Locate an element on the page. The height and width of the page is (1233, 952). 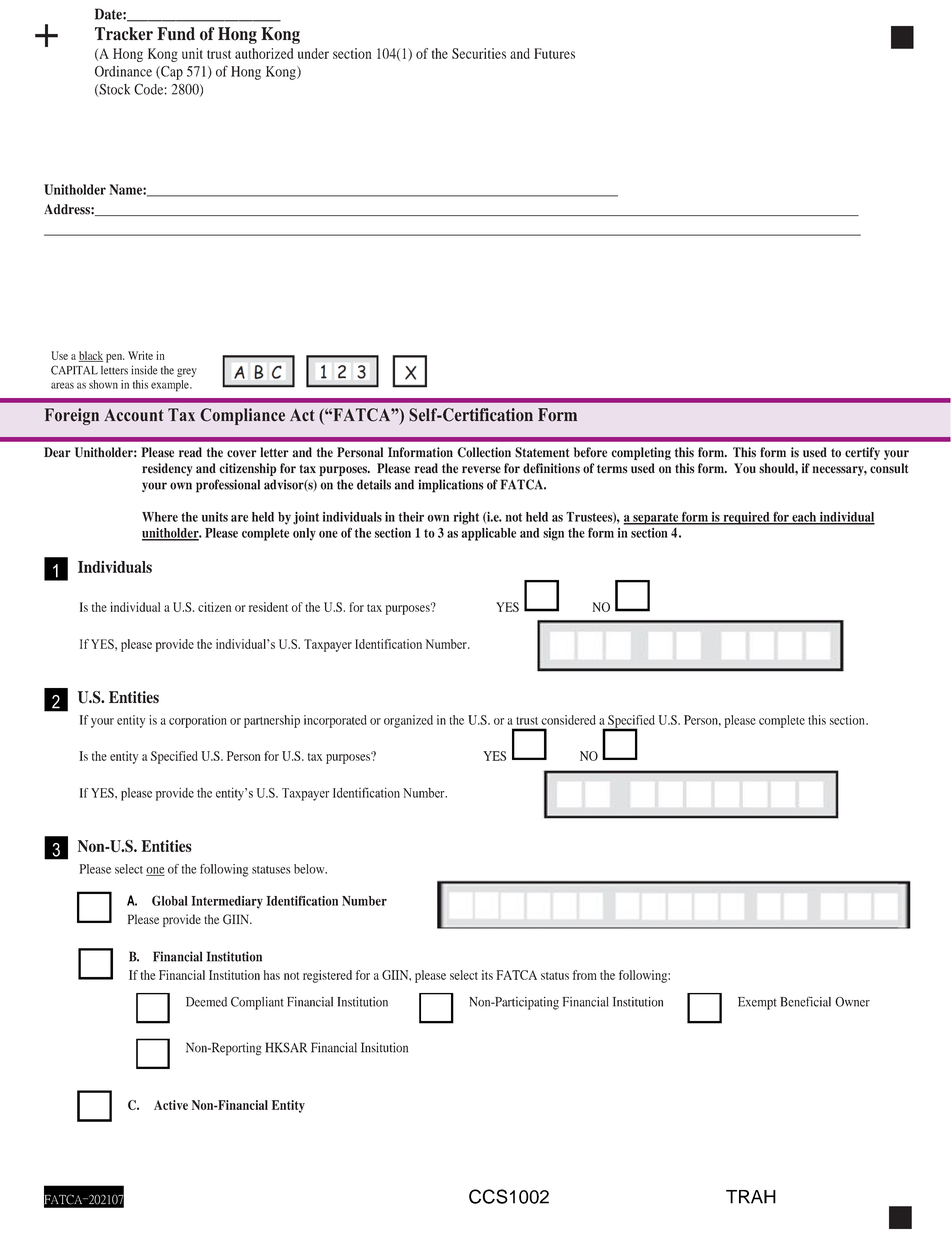
considered is located at coordinates (568, 720).
